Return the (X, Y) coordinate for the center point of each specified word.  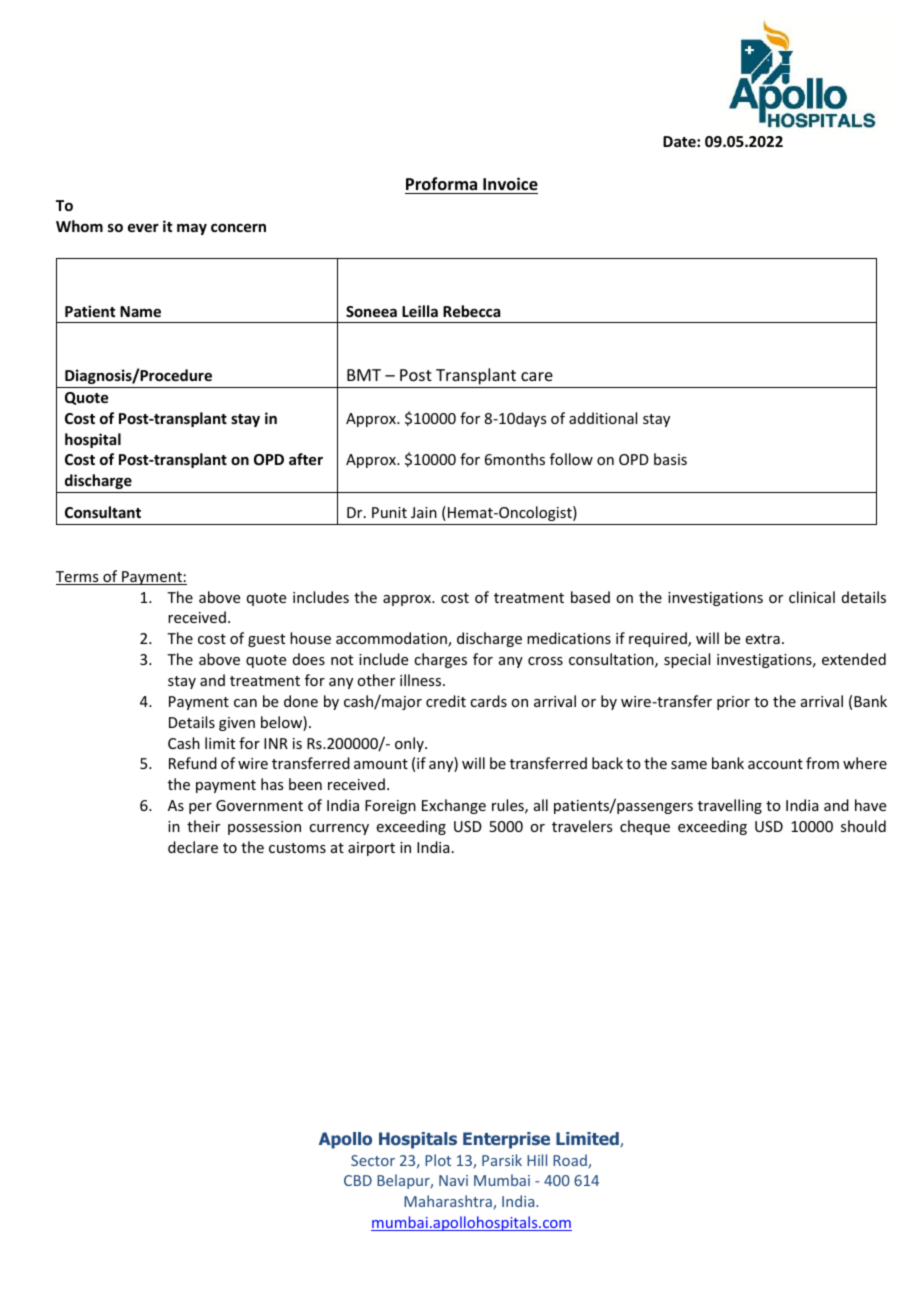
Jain (424, 512)
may (192, 229)
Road (571, 1161)
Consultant (103, 512)
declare (193, 847)
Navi (453, 1180)
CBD (358, 1180)
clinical (812, 597)
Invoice (510, 184)
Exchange (454, 806)
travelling (730, 806)
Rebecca (471, 311)
